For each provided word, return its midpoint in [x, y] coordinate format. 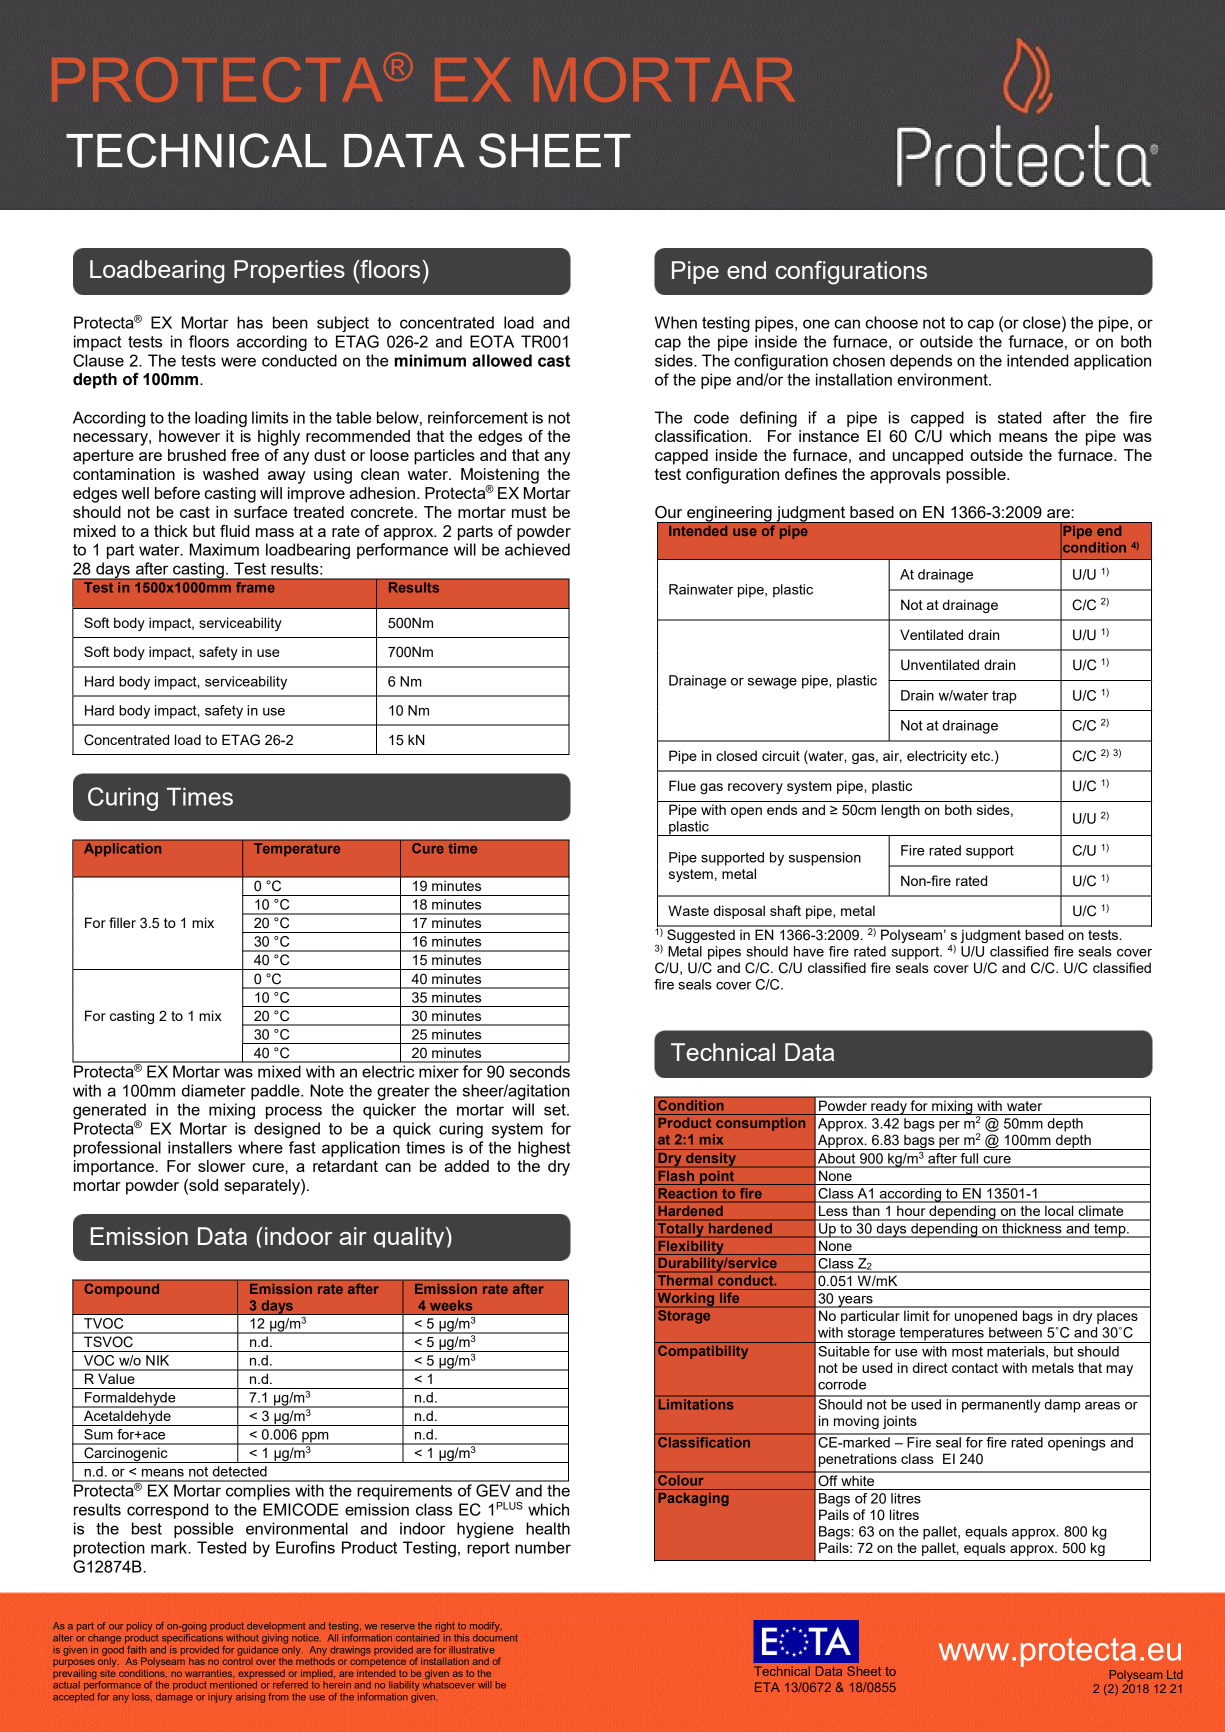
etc [982, 756]
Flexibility [691, 1248]
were [238, 362]
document [495, 1636]
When [676, 322]
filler [122, 922]
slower [221, 1166]
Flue [682, 785]
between [1015, 1332]
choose [891, 322]
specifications [192, 1637]
